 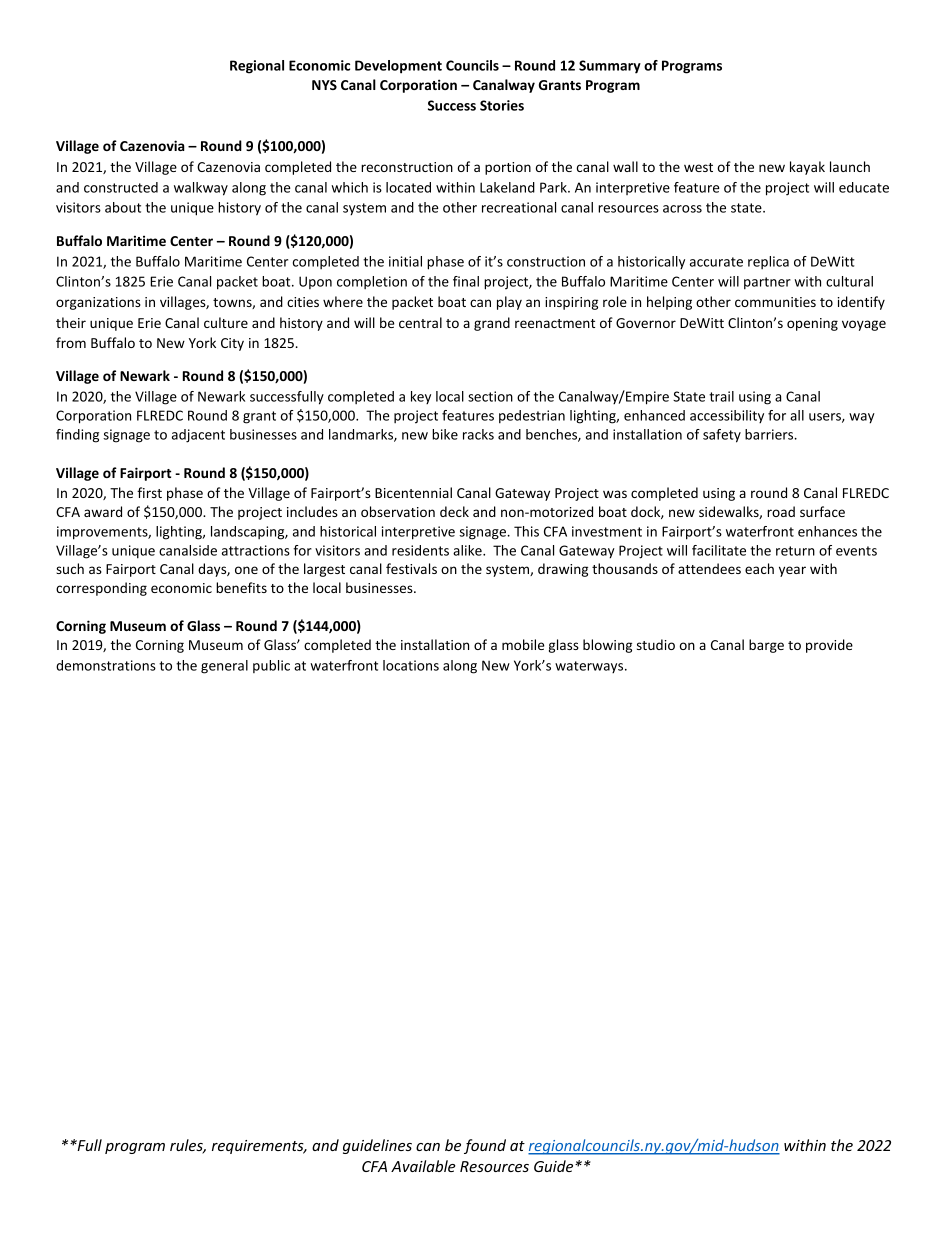 What do you see at coordinates (502, 105) in the image?
I see `Stories` at bounding box center [502, 105].
